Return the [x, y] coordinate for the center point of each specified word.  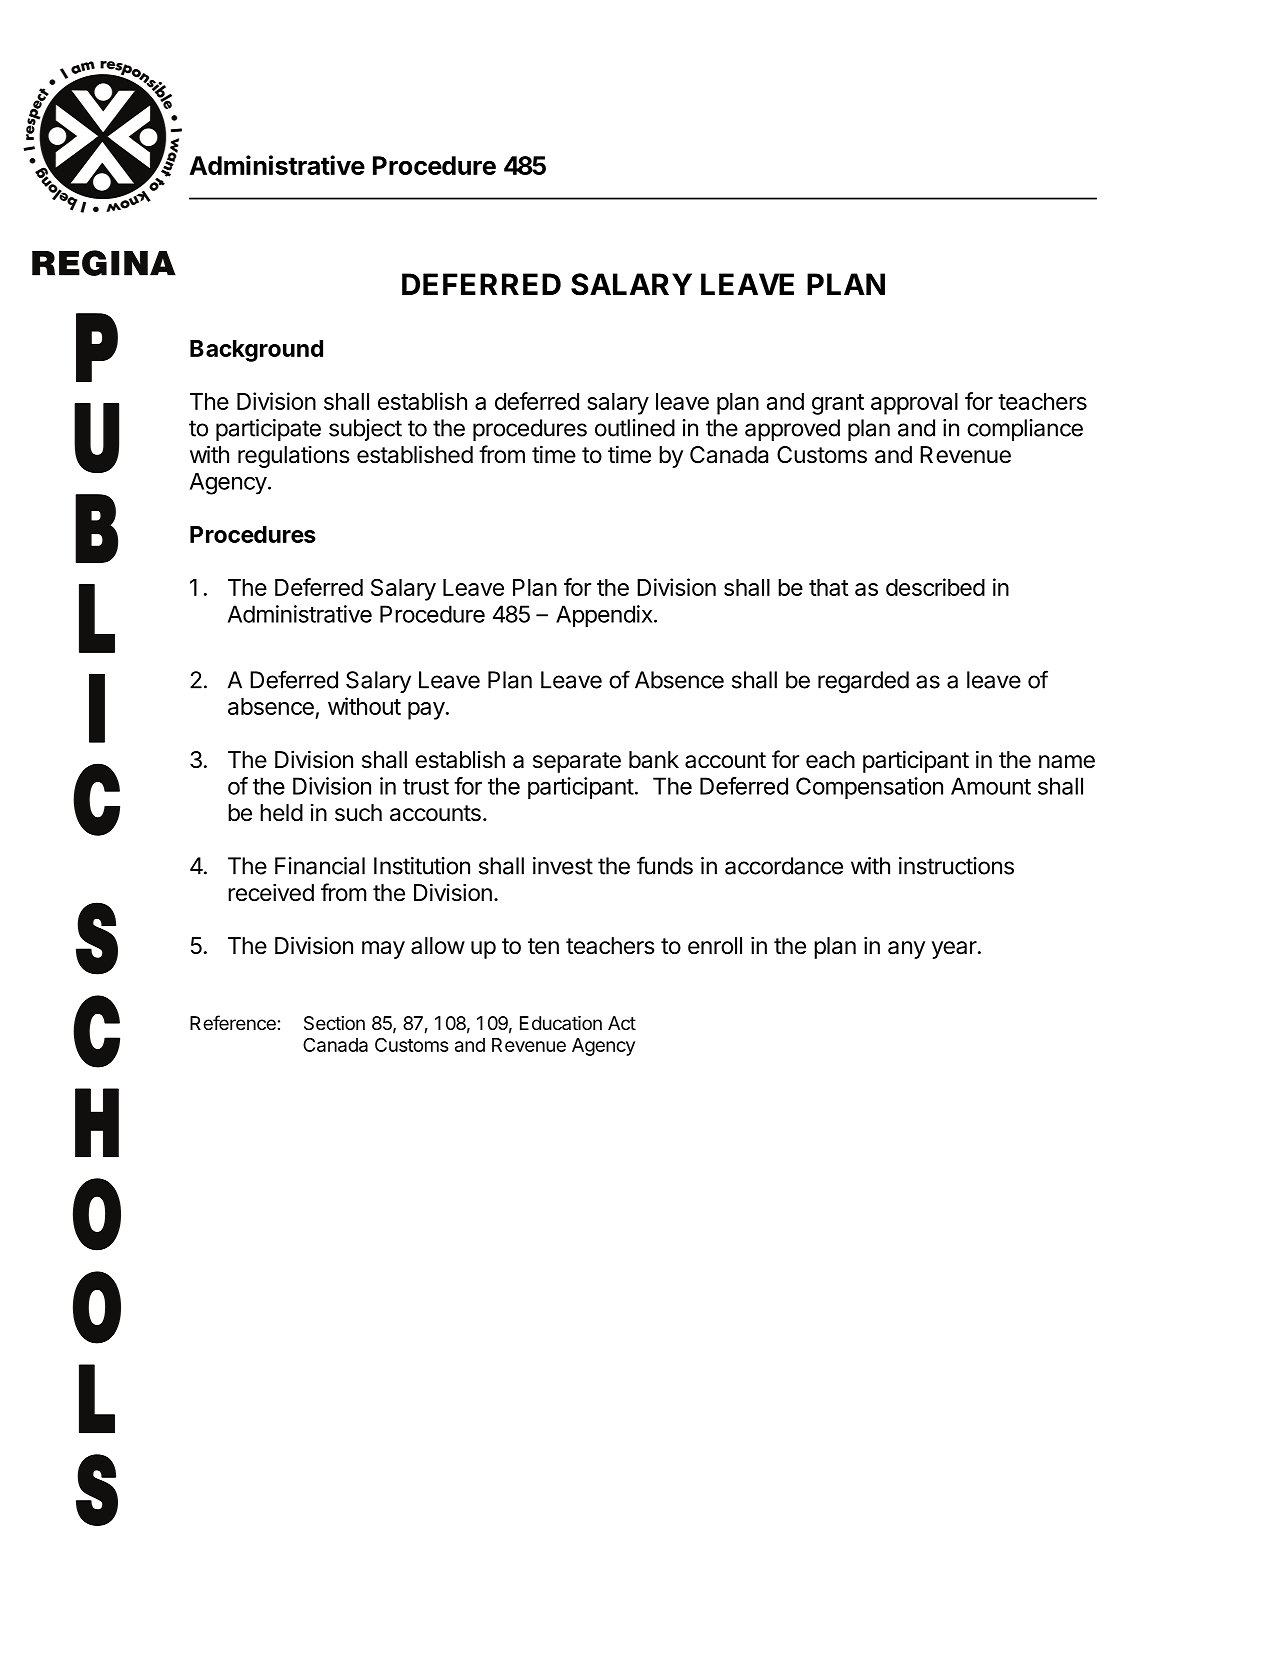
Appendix [604, 616]
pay [426, 711]
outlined [635, 428]
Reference [233, 1022]
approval [914, 404]
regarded [863, 682]
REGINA [104, 263]
